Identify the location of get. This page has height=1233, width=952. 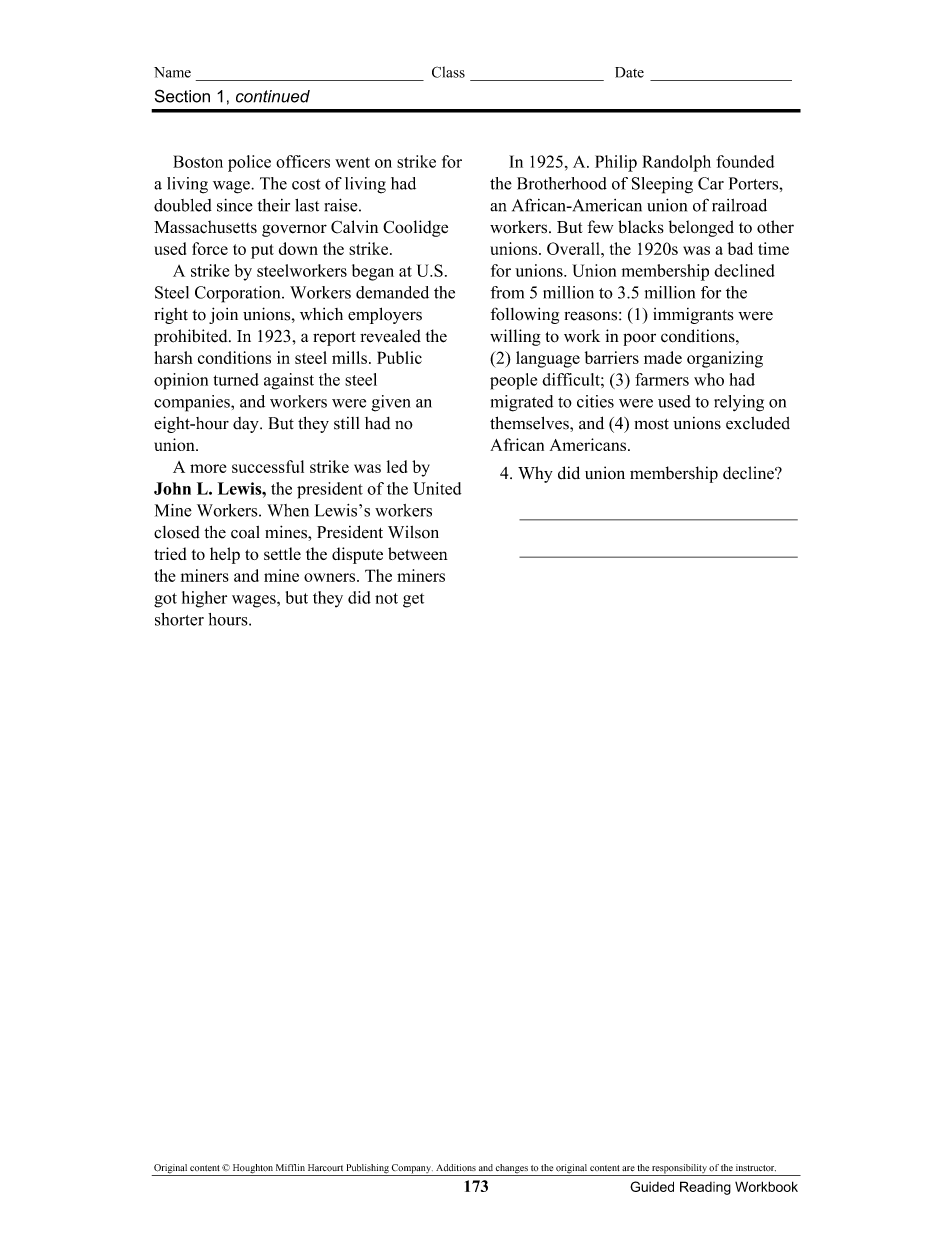
(413, 600).
